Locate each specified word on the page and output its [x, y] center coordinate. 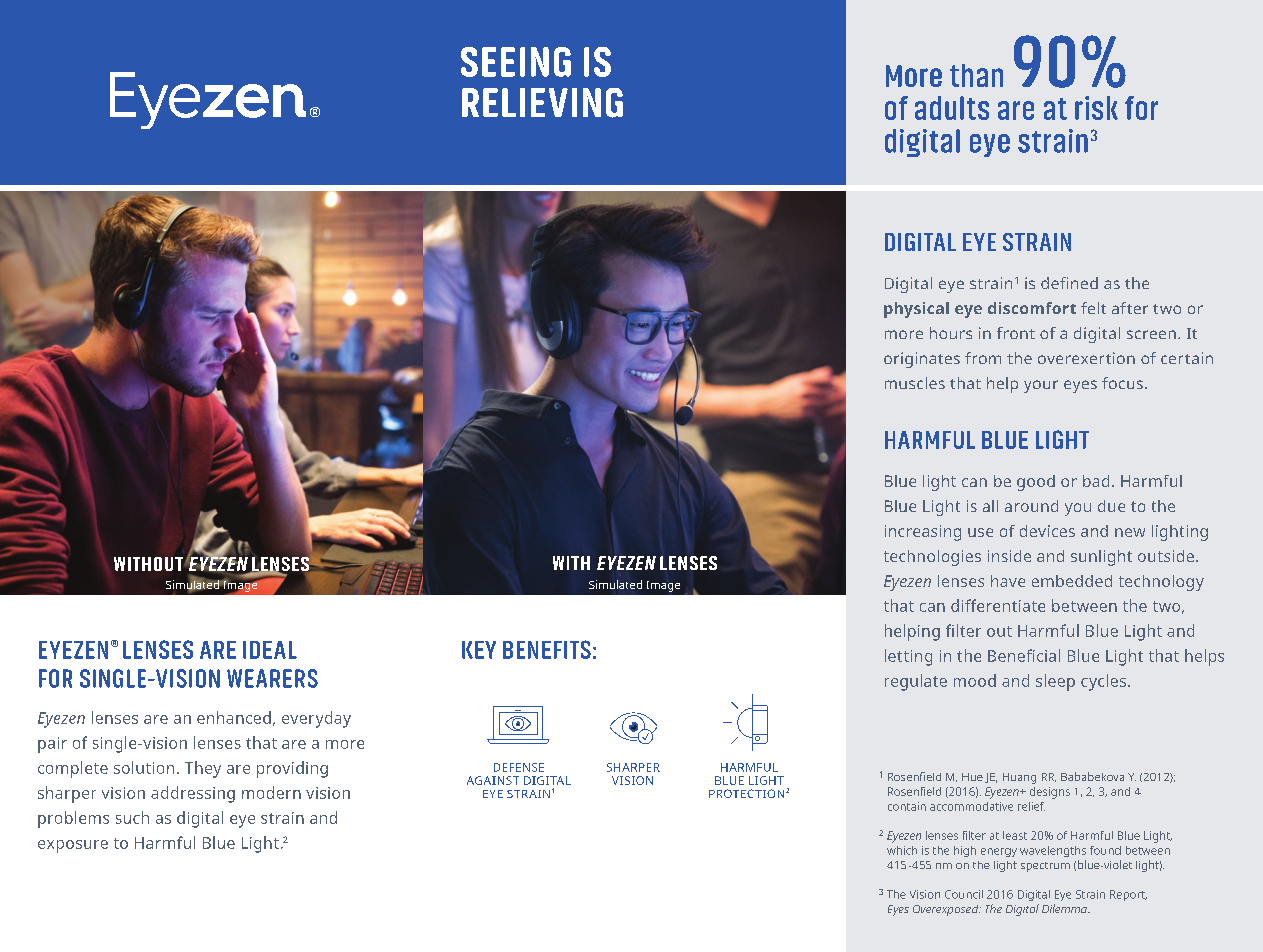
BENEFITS [547, 649]
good [1036, 483]
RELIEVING [542, 103]
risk [1096, 108]
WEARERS [272, 678]
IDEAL [270, 650]
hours [951, 333]
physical [916, 310]
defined [1069, 283]
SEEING [516, 62]
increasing [923, 533]
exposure [73, 846]
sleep [1055, 682]
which [902, 850]
